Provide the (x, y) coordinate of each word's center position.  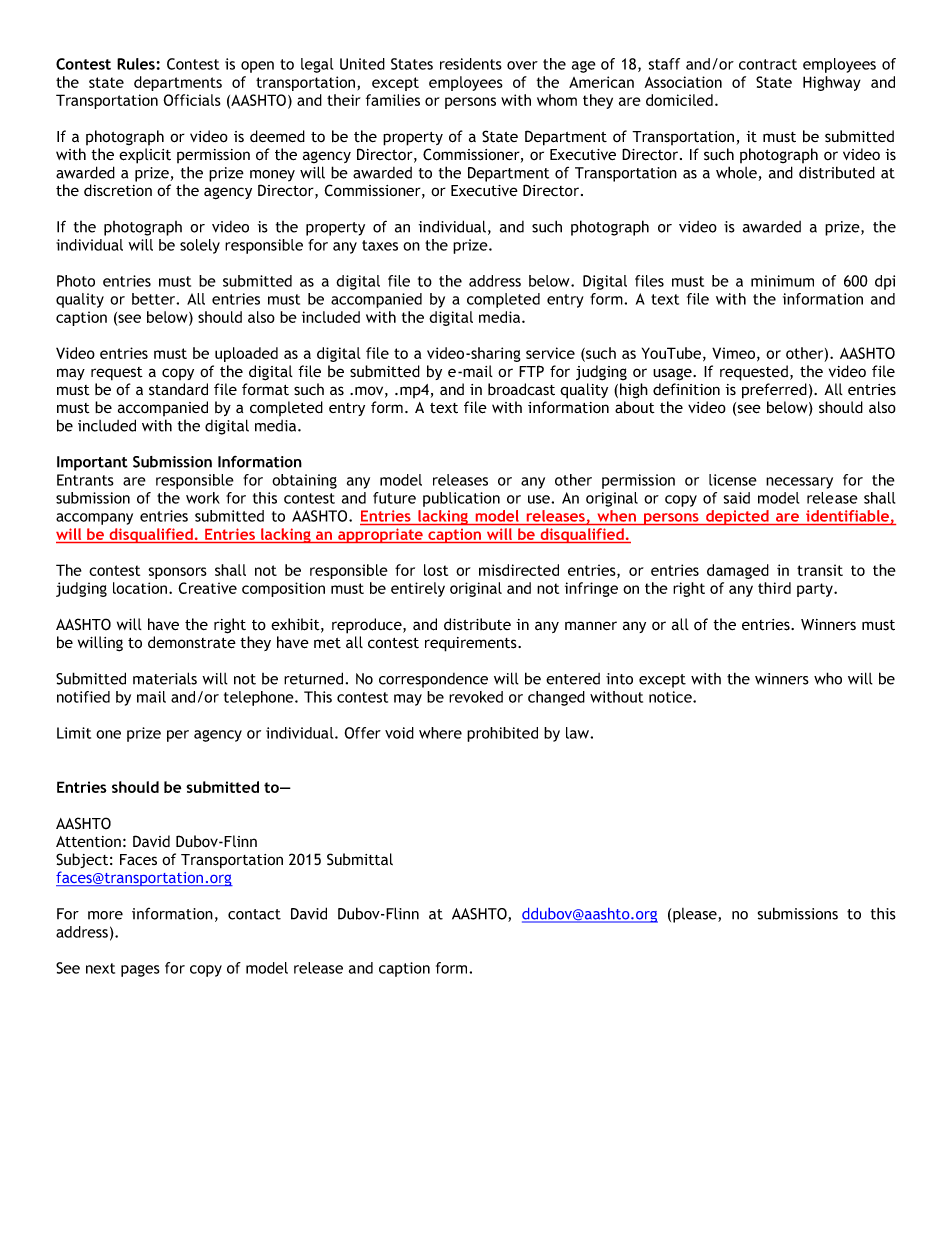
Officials (192, 100)
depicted (737, 517)
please (696, 915)
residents (471, 64)
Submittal (360, 859)
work (203, 498)
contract (768, 64)
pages (140, 971)
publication (461, 499)
